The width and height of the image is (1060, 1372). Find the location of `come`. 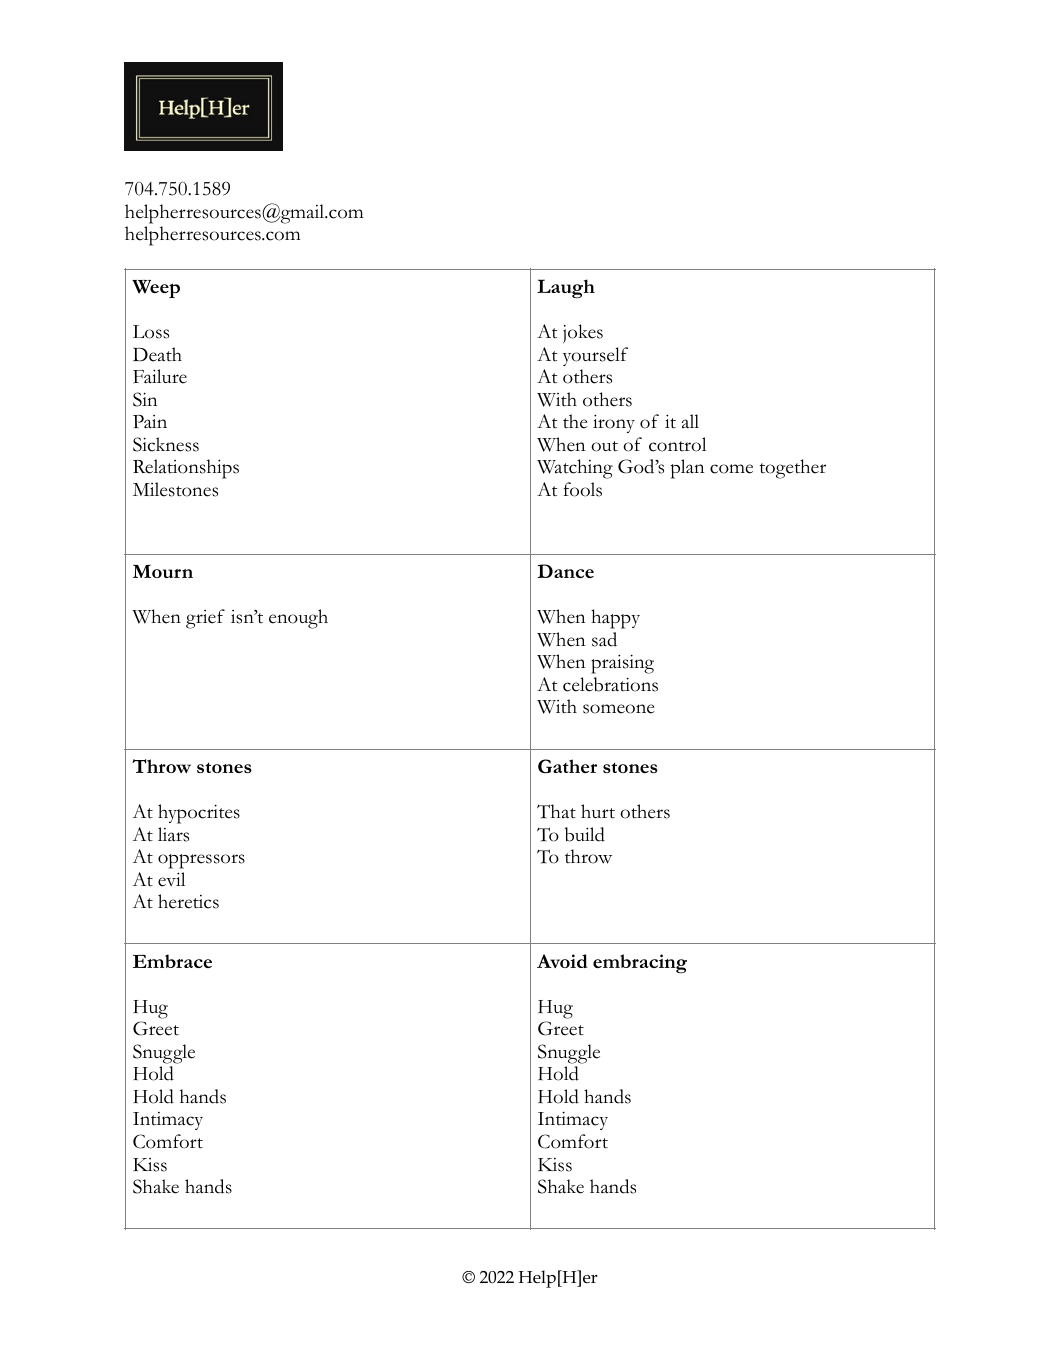

come is located at coordinates (731, 469).
